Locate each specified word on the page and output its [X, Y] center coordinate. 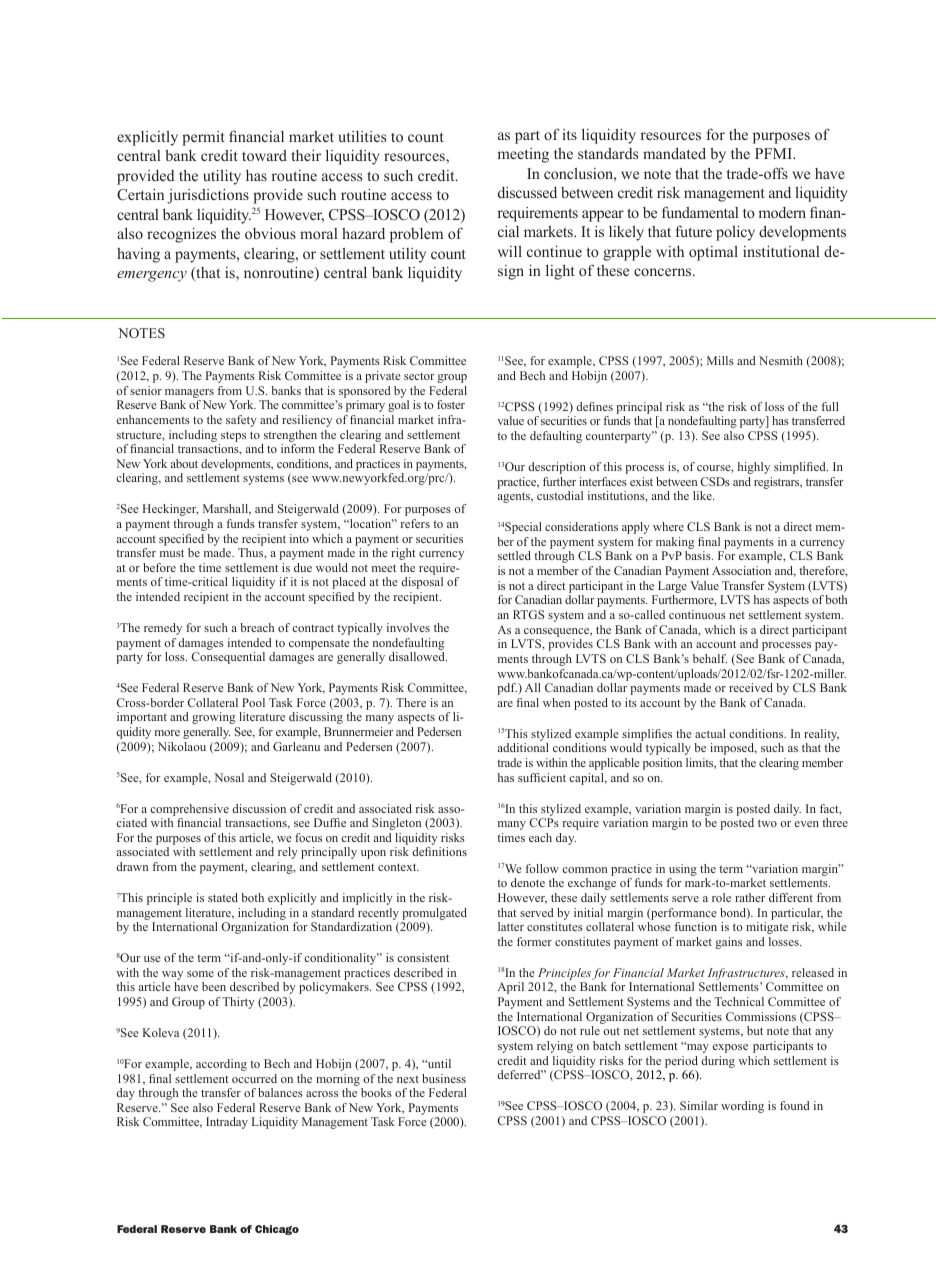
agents [514, 497]
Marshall [227, 509]
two [767, 823]
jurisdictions [208, 196]
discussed [527, 192]
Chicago [277, 1230]
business [444, 1078]
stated [223, 897]
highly [754, 468]
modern [782, 212]
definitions [439, 851]
